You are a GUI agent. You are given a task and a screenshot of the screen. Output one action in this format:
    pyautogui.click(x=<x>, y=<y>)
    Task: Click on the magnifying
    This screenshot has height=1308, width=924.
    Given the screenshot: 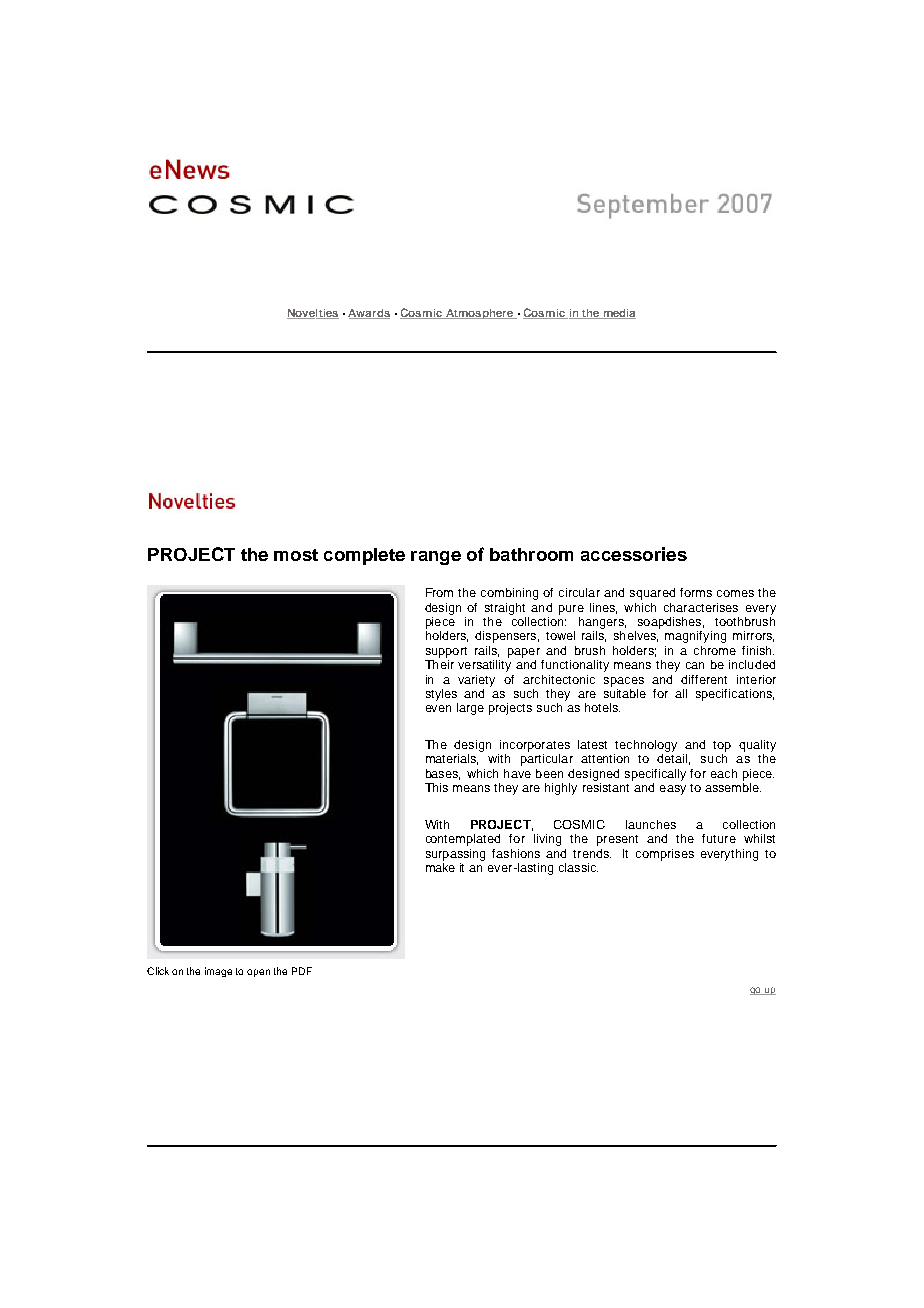 What is the action you would take?
    pyautogui.click(x=695, y=637)
